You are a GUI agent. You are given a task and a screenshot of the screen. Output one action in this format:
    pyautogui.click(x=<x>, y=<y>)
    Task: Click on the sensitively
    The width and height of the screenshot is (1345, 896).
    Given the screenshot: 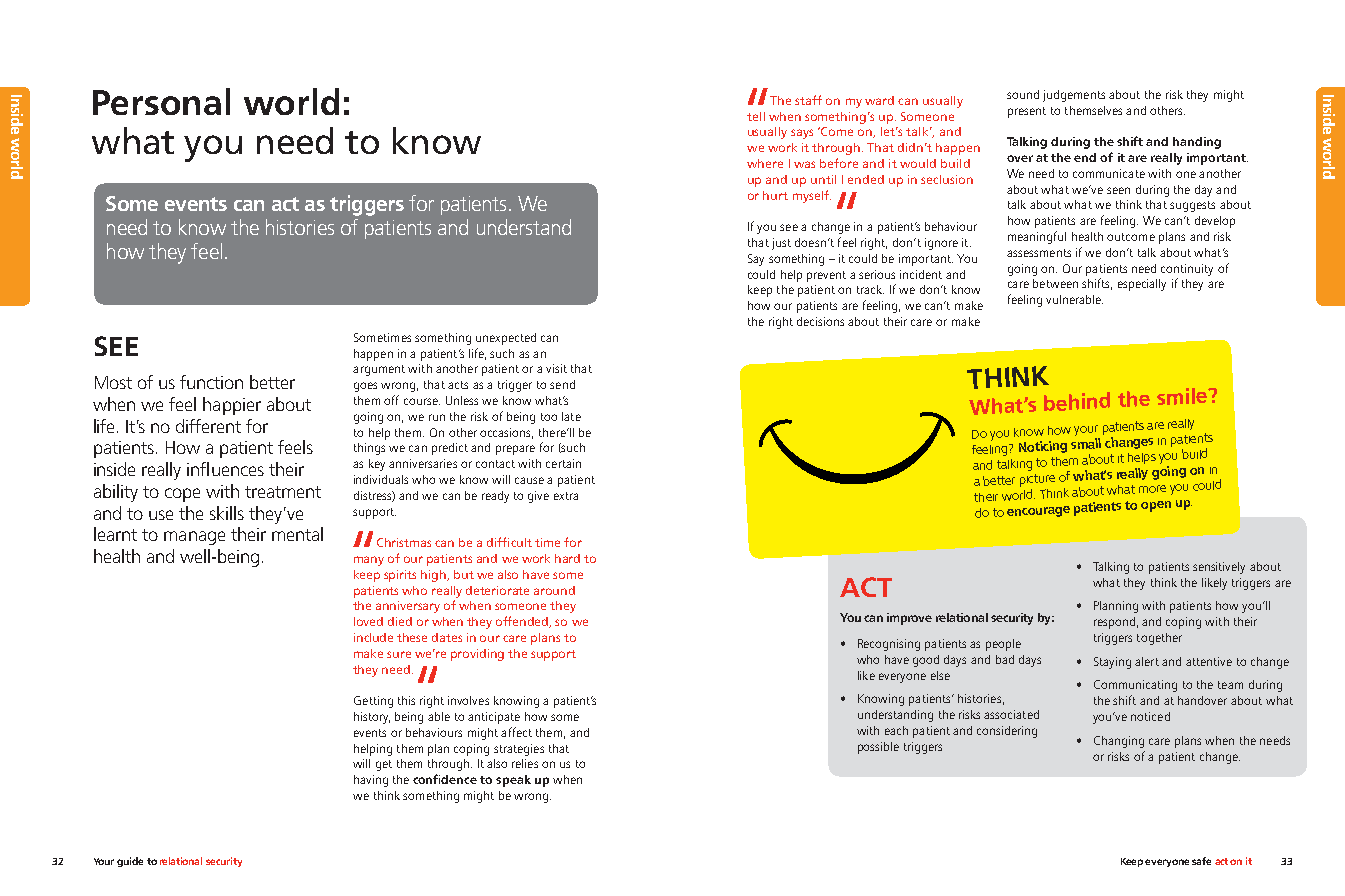 What is the action you would take?
    pyautogui.click(x=1219, y=568)
